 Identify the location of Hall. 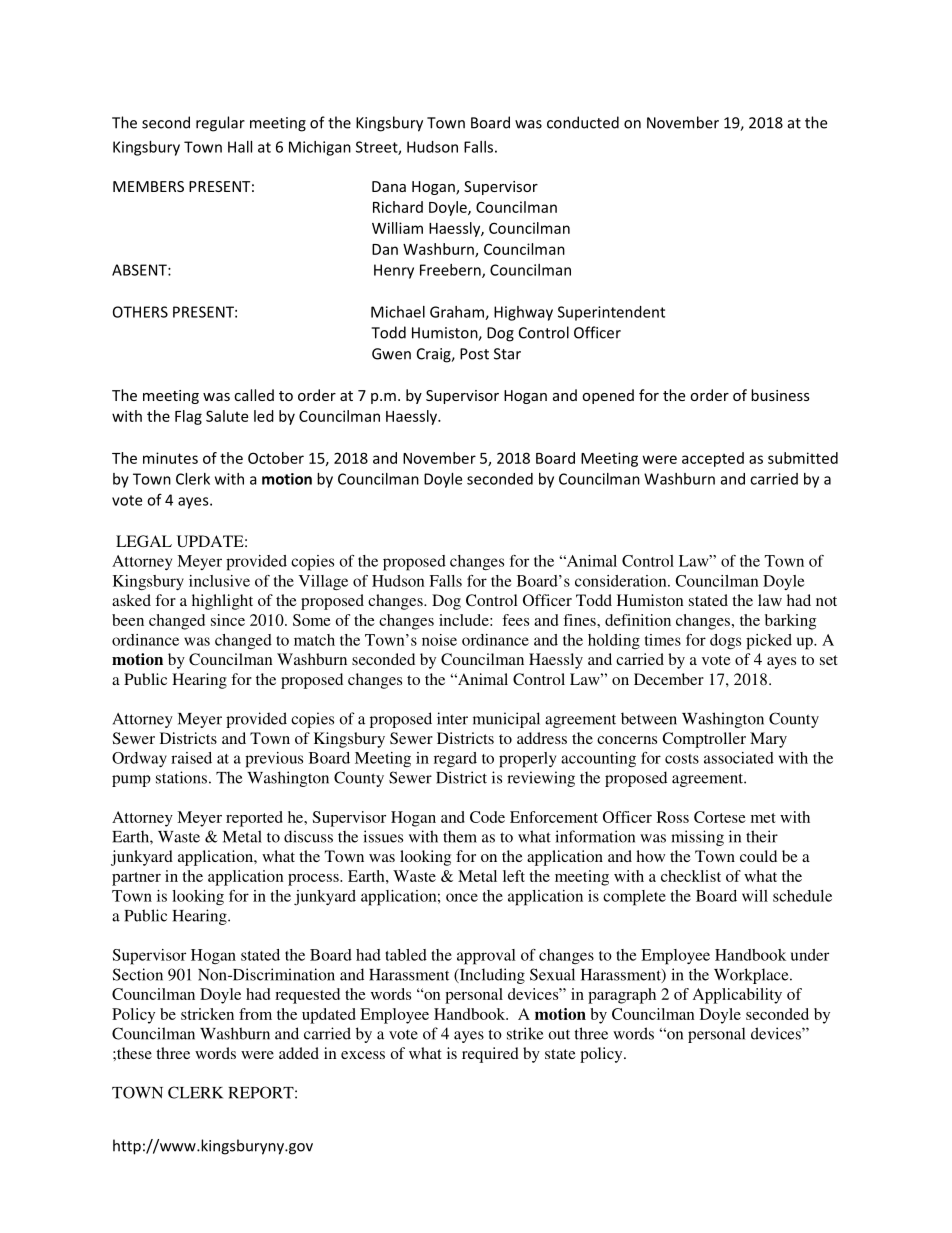
(240, 147).
